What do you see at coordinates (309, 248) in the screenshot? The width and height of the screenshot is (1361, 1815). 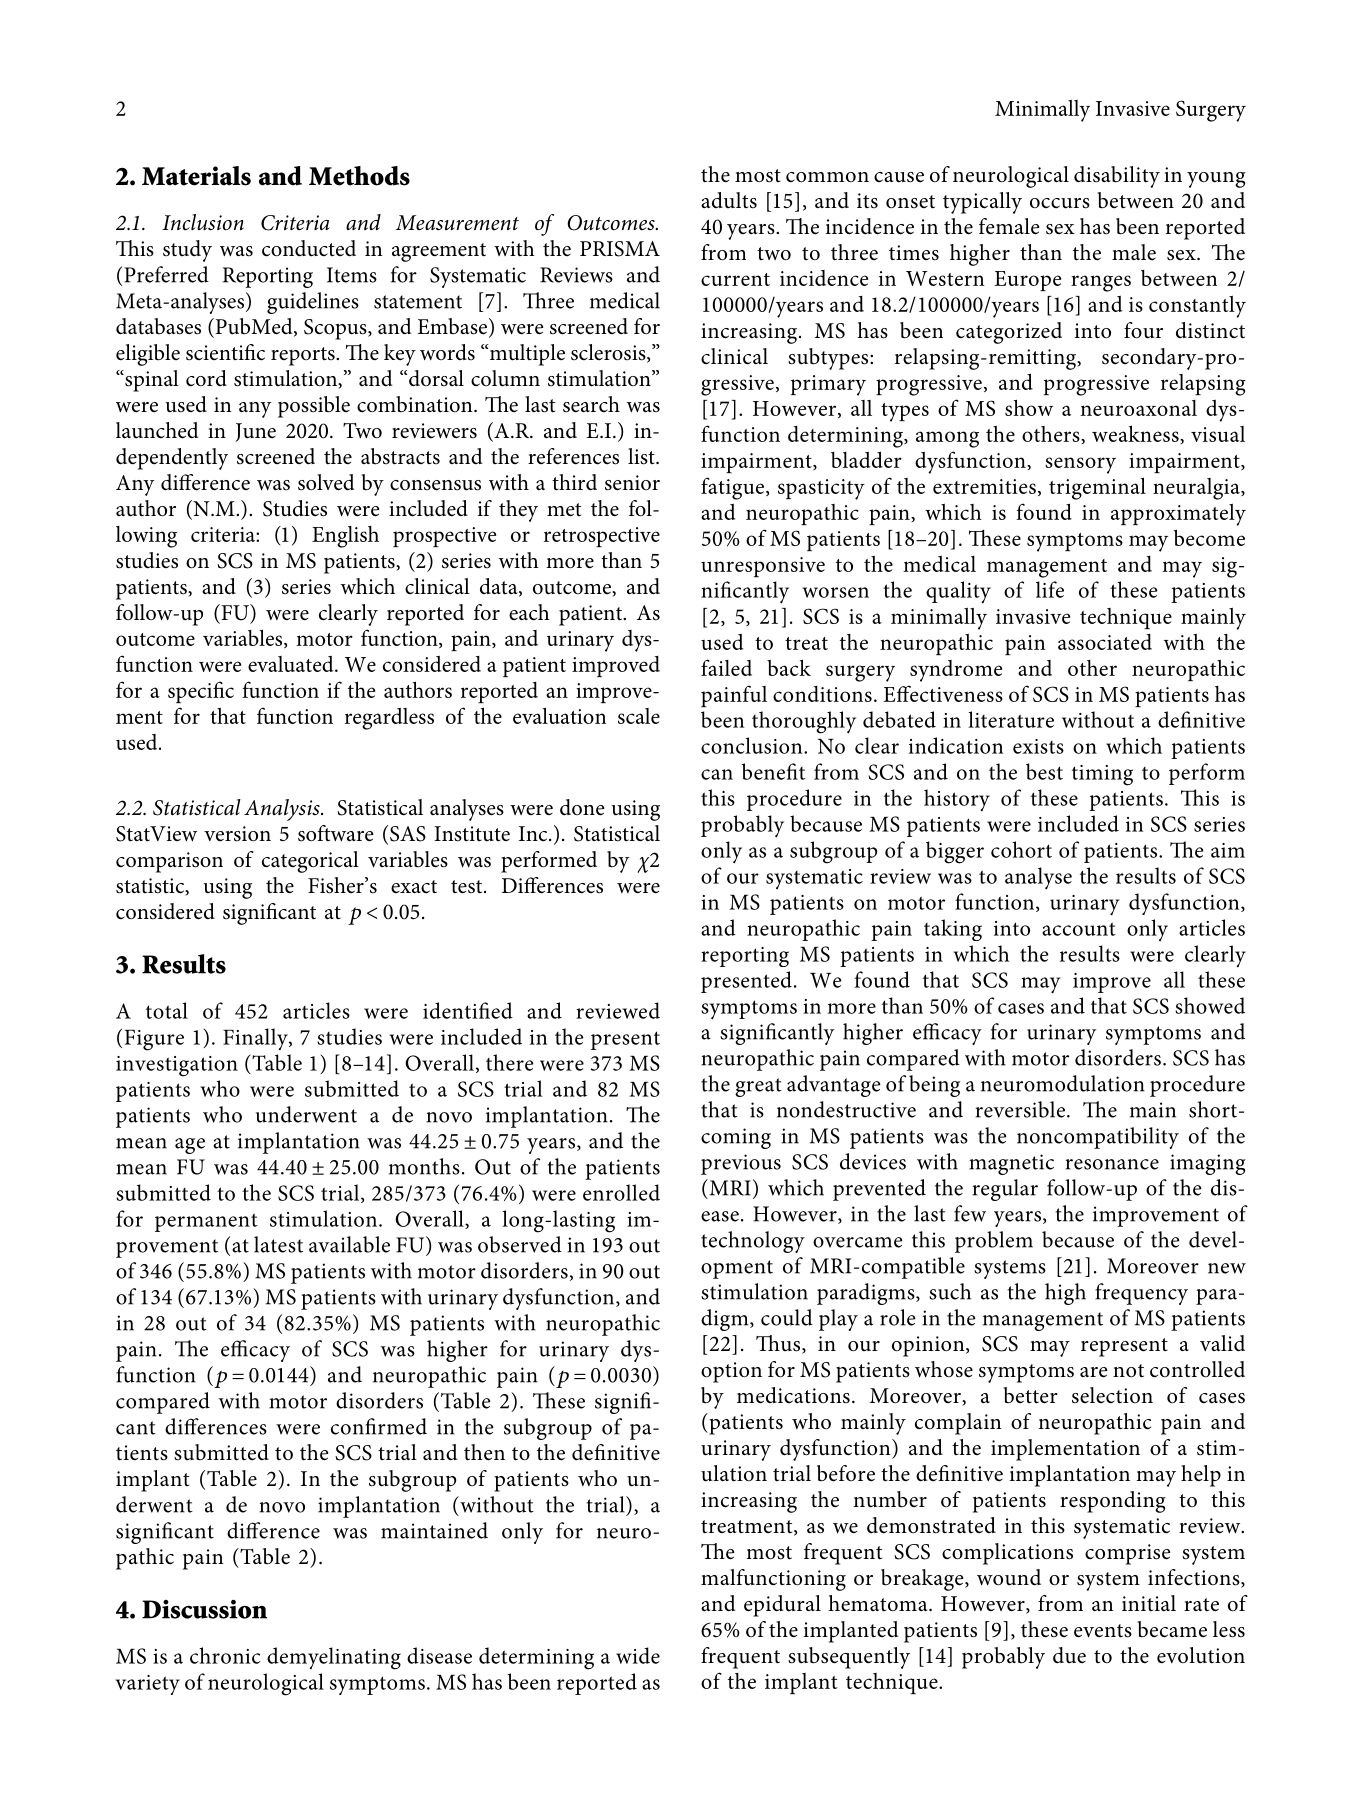 I see `conducted` at bounding box center [309, 248].
